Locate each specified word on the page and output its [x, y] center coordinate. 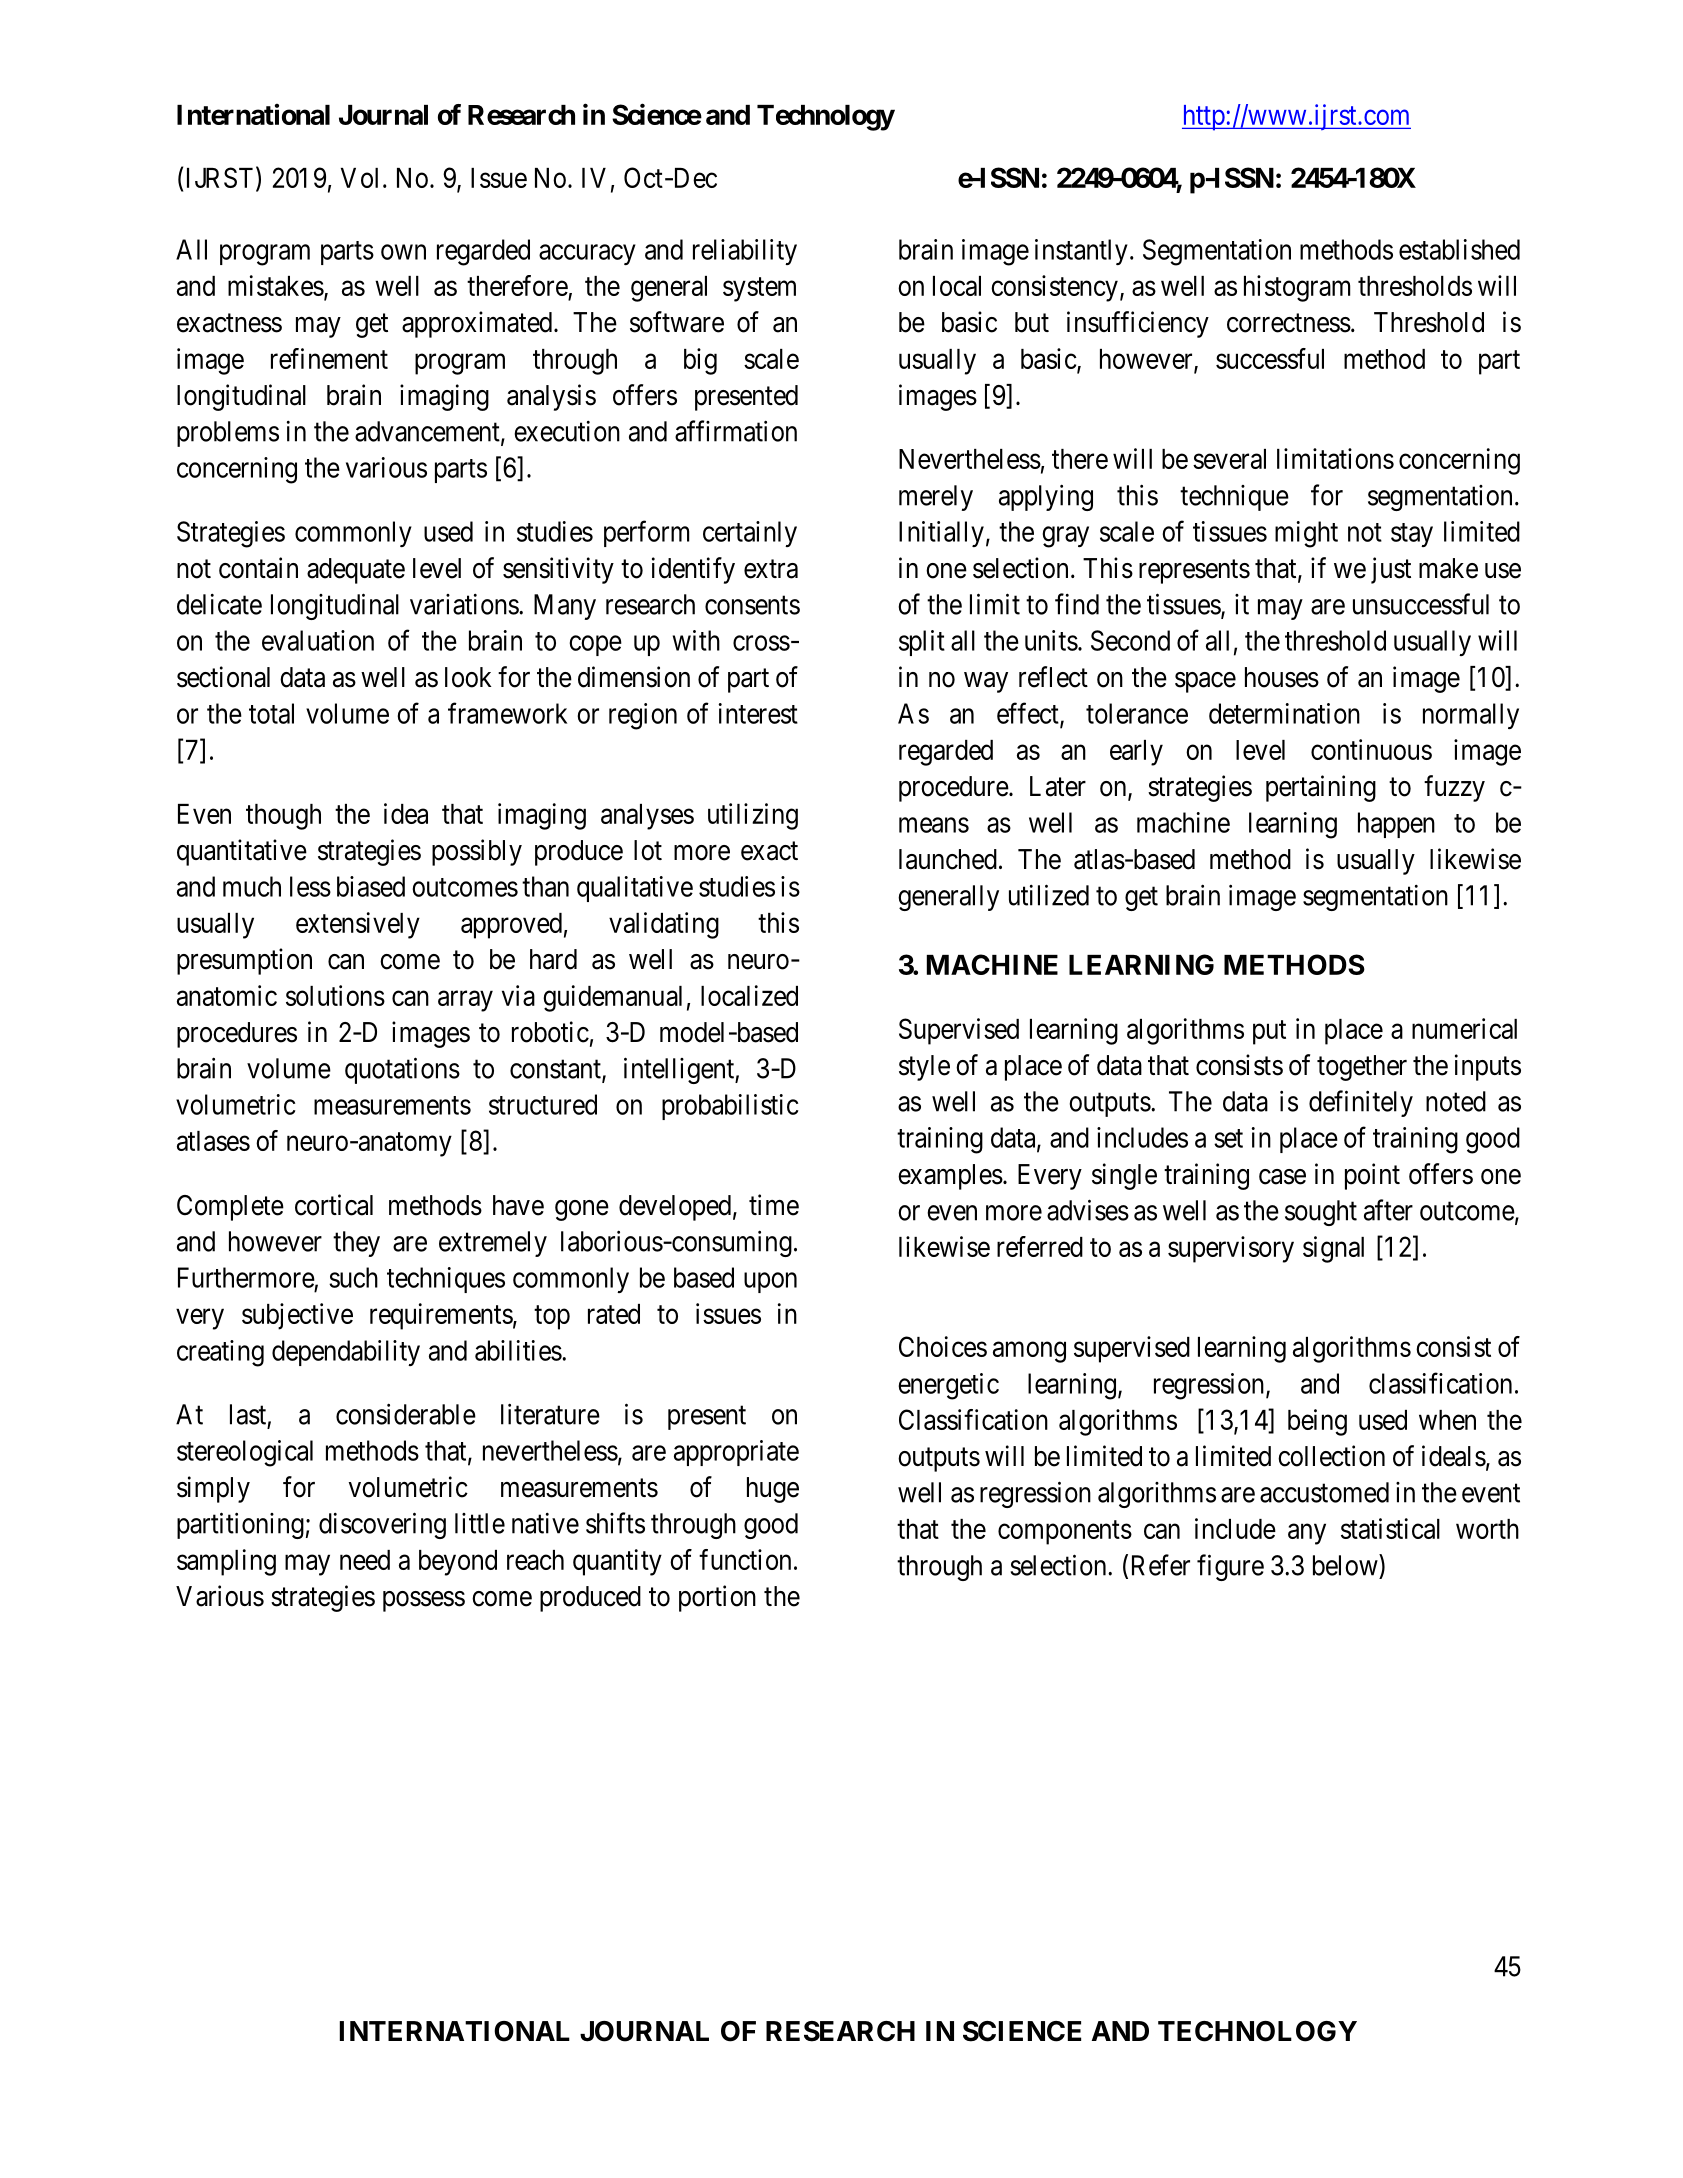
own [403, 252]
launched [948, 859]
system [759, 289]
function [745, 1559]
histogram [1297, 288]
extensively [358, 925]
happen [1396, 825]
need [365, 1560]
